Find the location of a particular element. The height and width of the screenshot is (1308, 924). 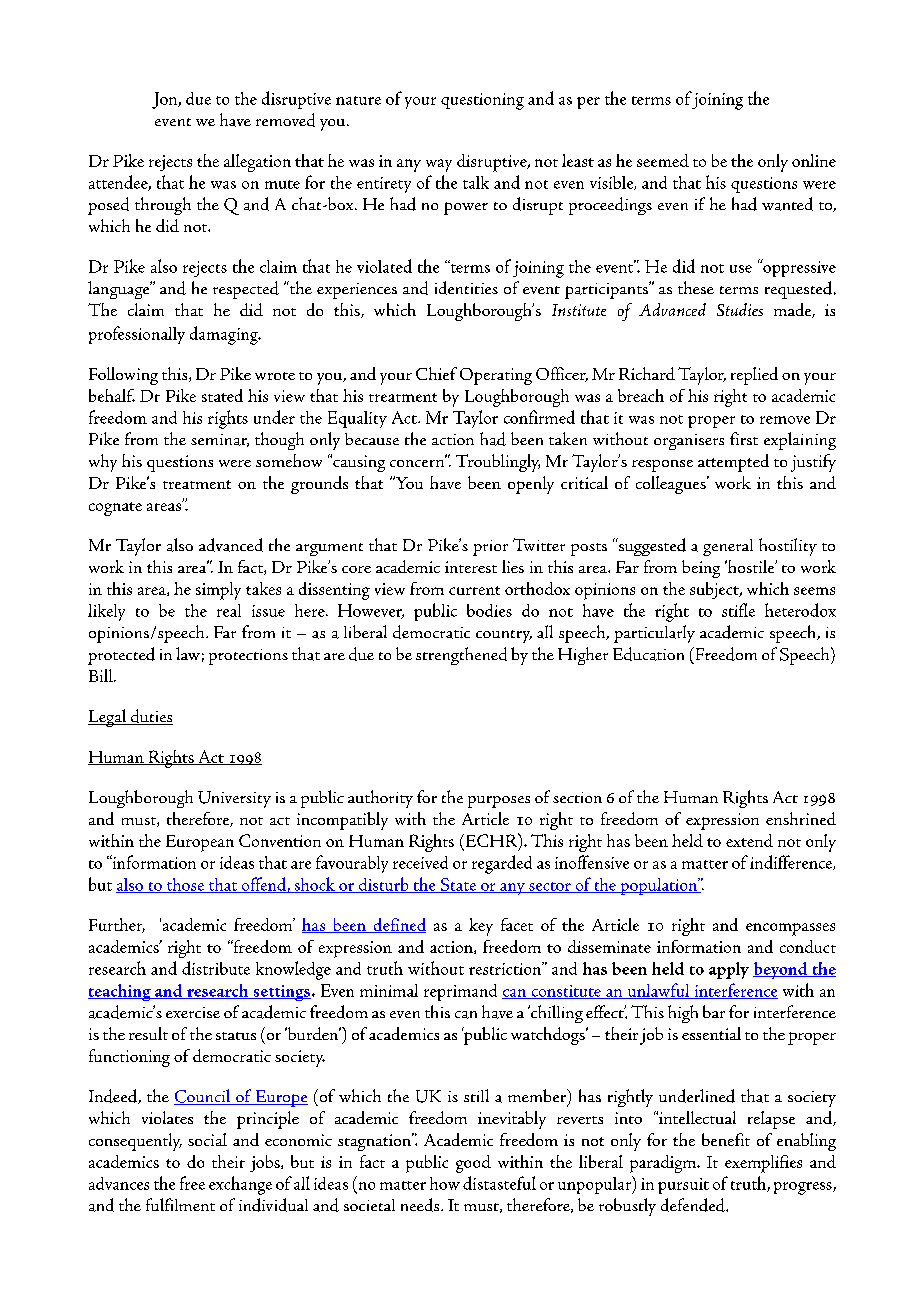

Following is located at coordinates (123, 376).
